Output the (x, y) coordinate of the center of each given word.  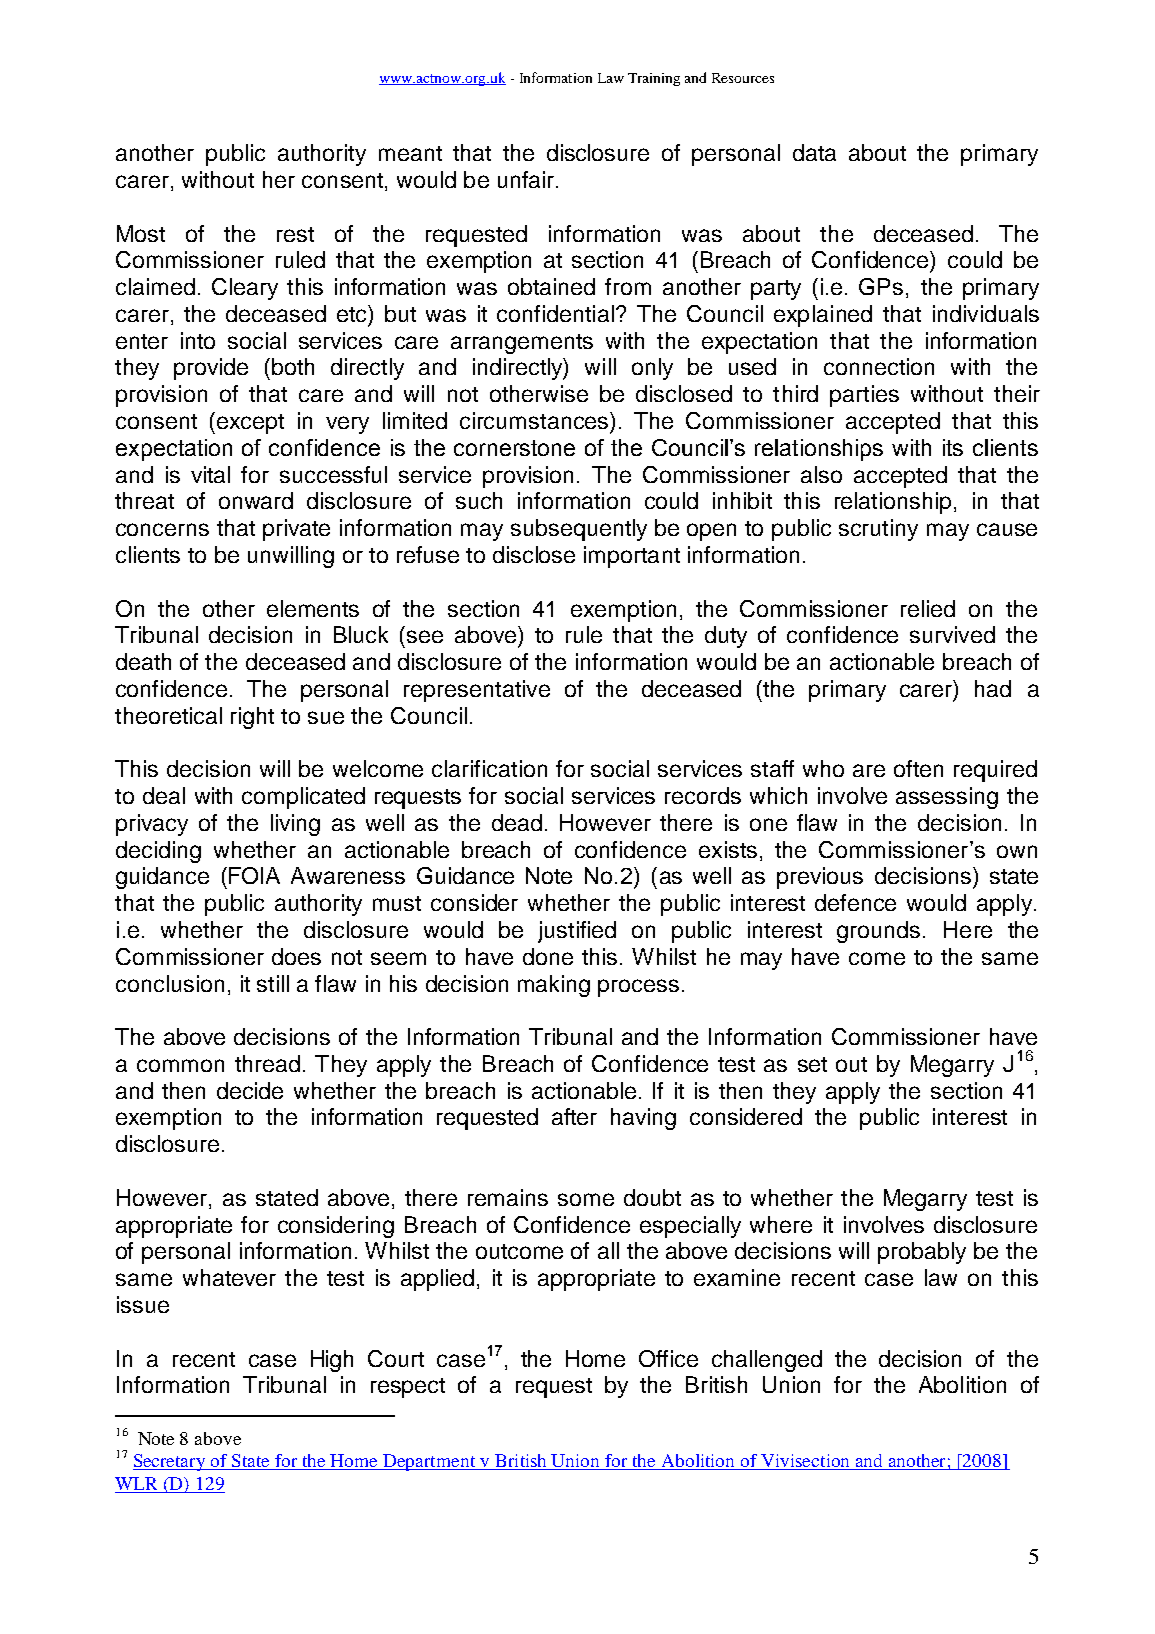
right (252, 718)
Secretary (170, 1462)
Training (654, 79)
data (814, 152)
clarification (489, 768)
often (918, 768)
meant (410, 153)
